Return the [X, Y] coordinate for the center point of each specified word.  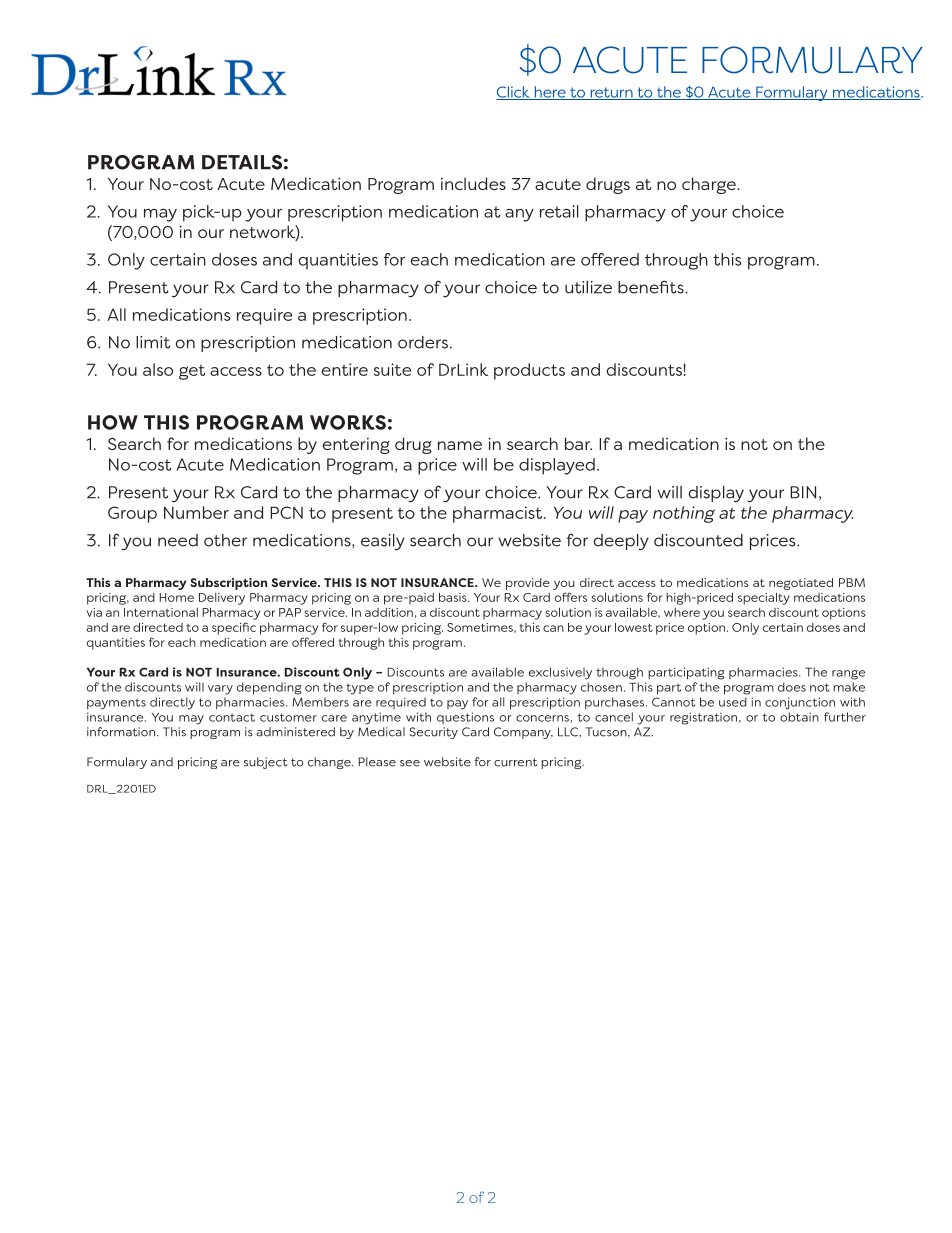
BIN [803, 492]
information [122, 732]
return [611, 93]
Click [514, 93]
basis [454, 597]
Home [177, 597]
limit [153, 342]
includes [473, 183]
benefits [652, 287]
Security [433, 733]
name [460, 445]
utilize [588, 287]
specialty [764, 598]
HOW [113, 422]
